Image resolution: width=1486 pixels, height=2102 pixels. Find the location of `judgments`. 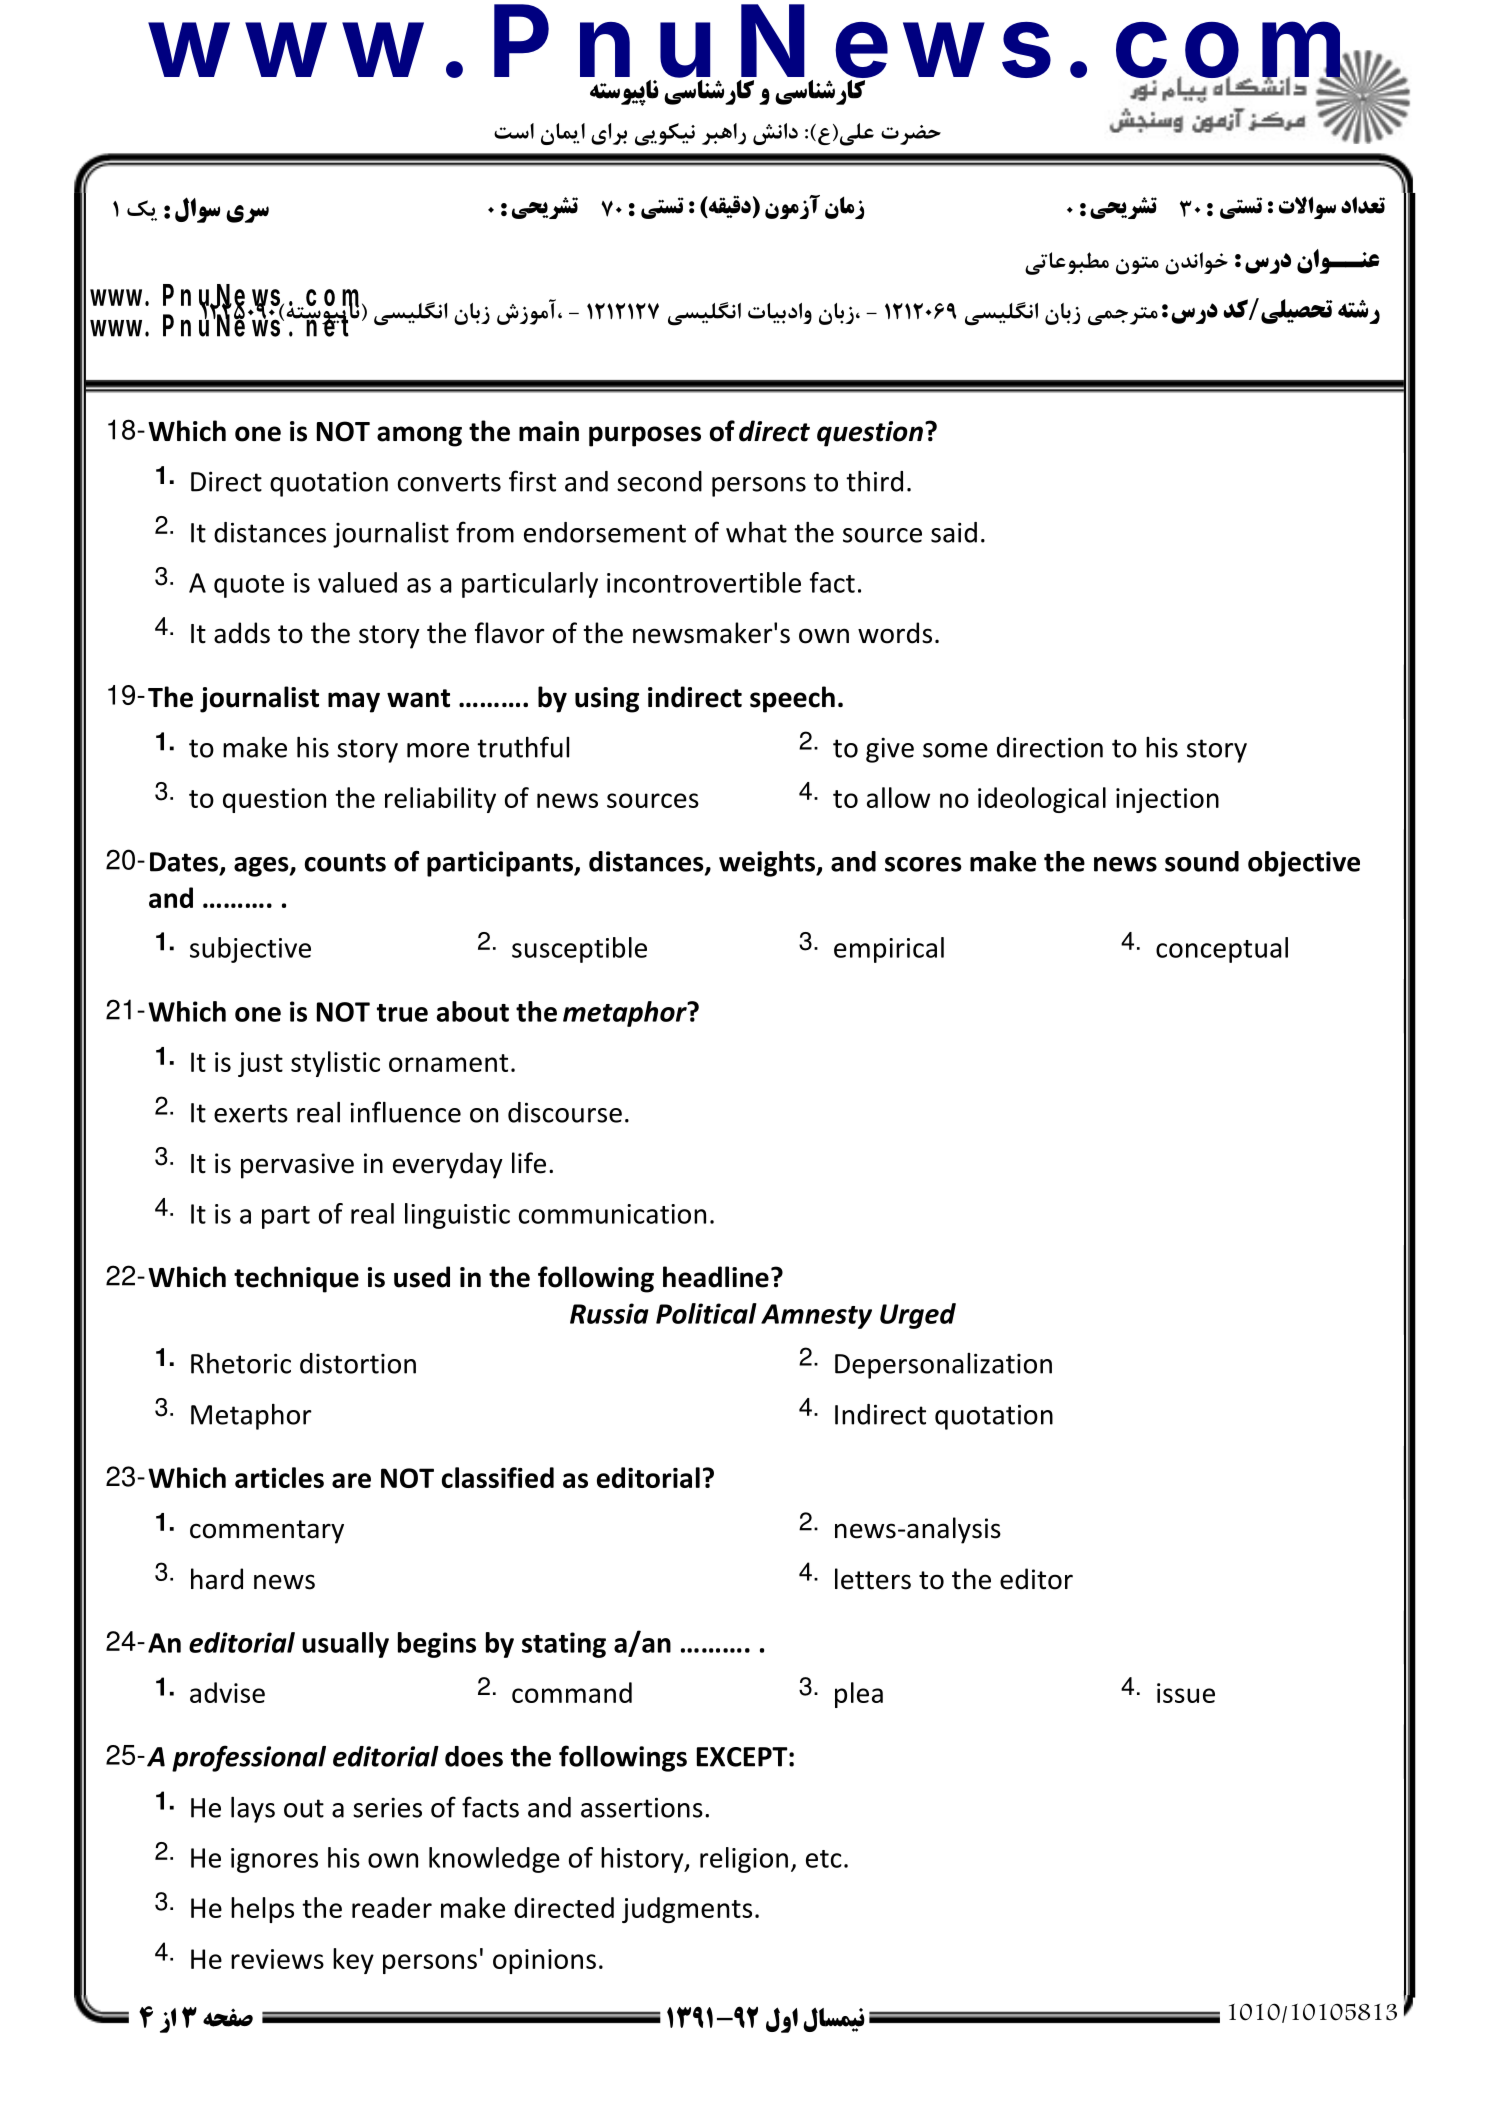

judgments is located at coordinates (687, 1910).
